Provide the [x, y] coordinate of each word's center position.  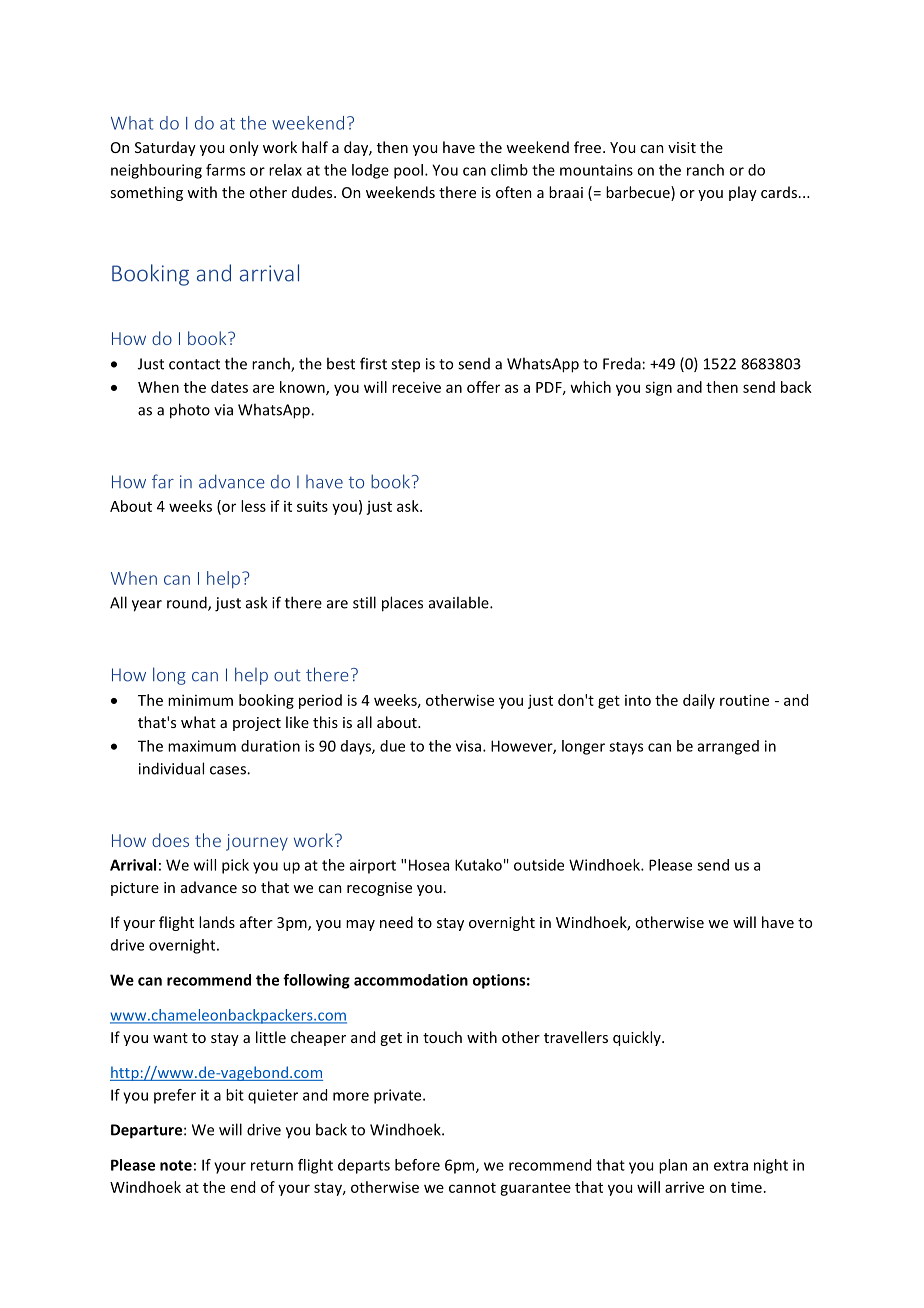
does [170, 840]
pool [408, 171]
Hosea [429, 865]
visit [682, 147]
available [460, 602]
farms [225, 170]
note [176, 1165]
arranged [728, 747]
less [253, 506]
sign [658, 388]
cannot [472, 1188]
